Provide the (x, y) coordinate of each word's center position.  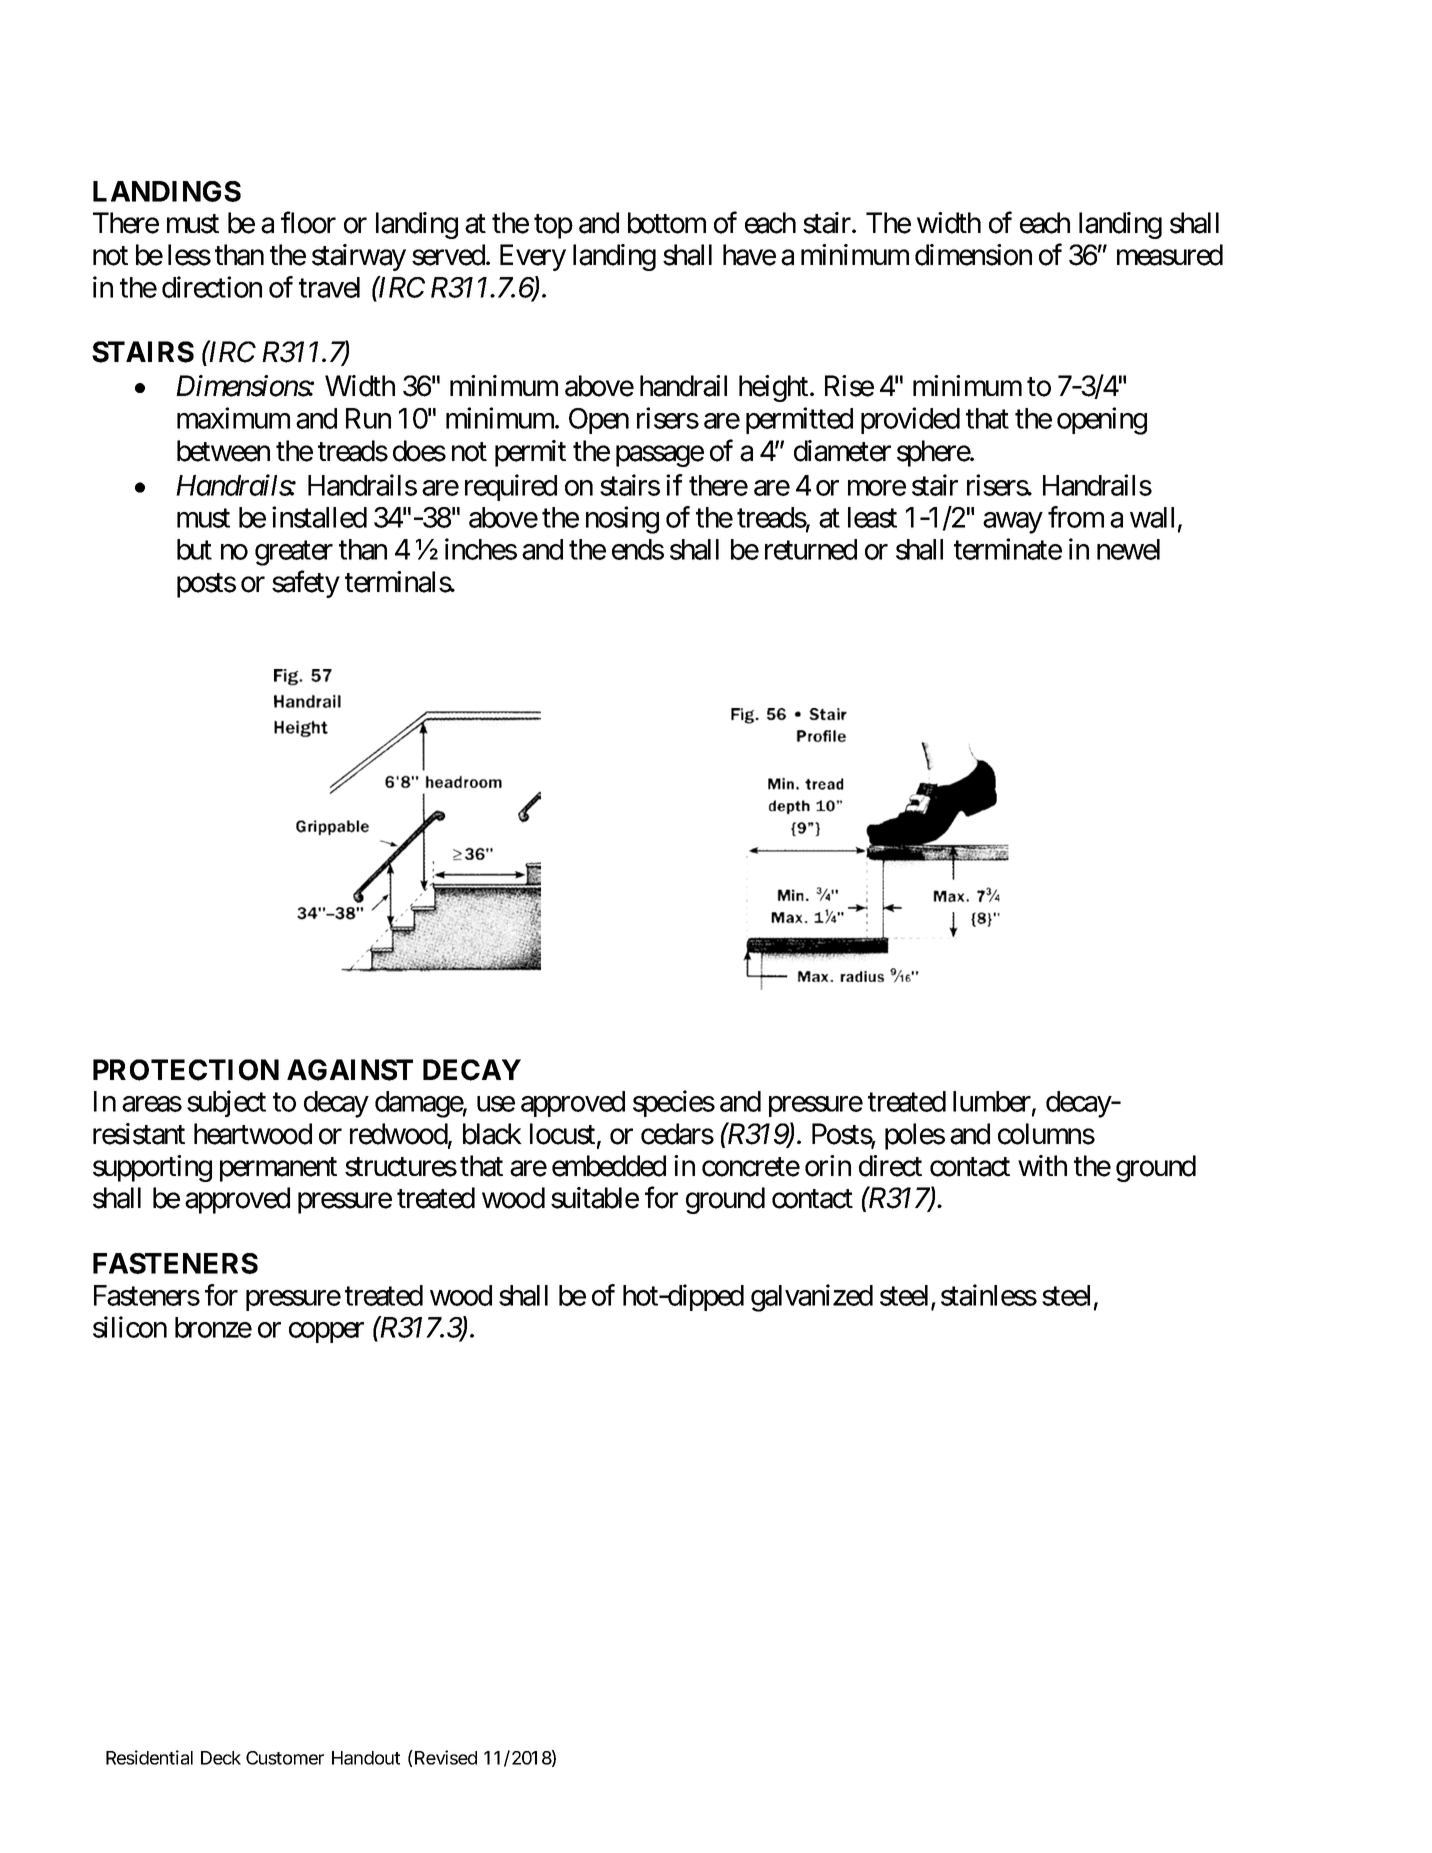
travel (329, 287)
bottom (667, 223)
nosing (622, 520)
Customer (285, 1758)
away (1013, 523)
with (1042, 1165)
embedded (609, 1166)
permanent (278, 1170)
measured (1170, 255)
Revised (446, 1757)
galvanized (812, 1298)
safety (306, 584)
